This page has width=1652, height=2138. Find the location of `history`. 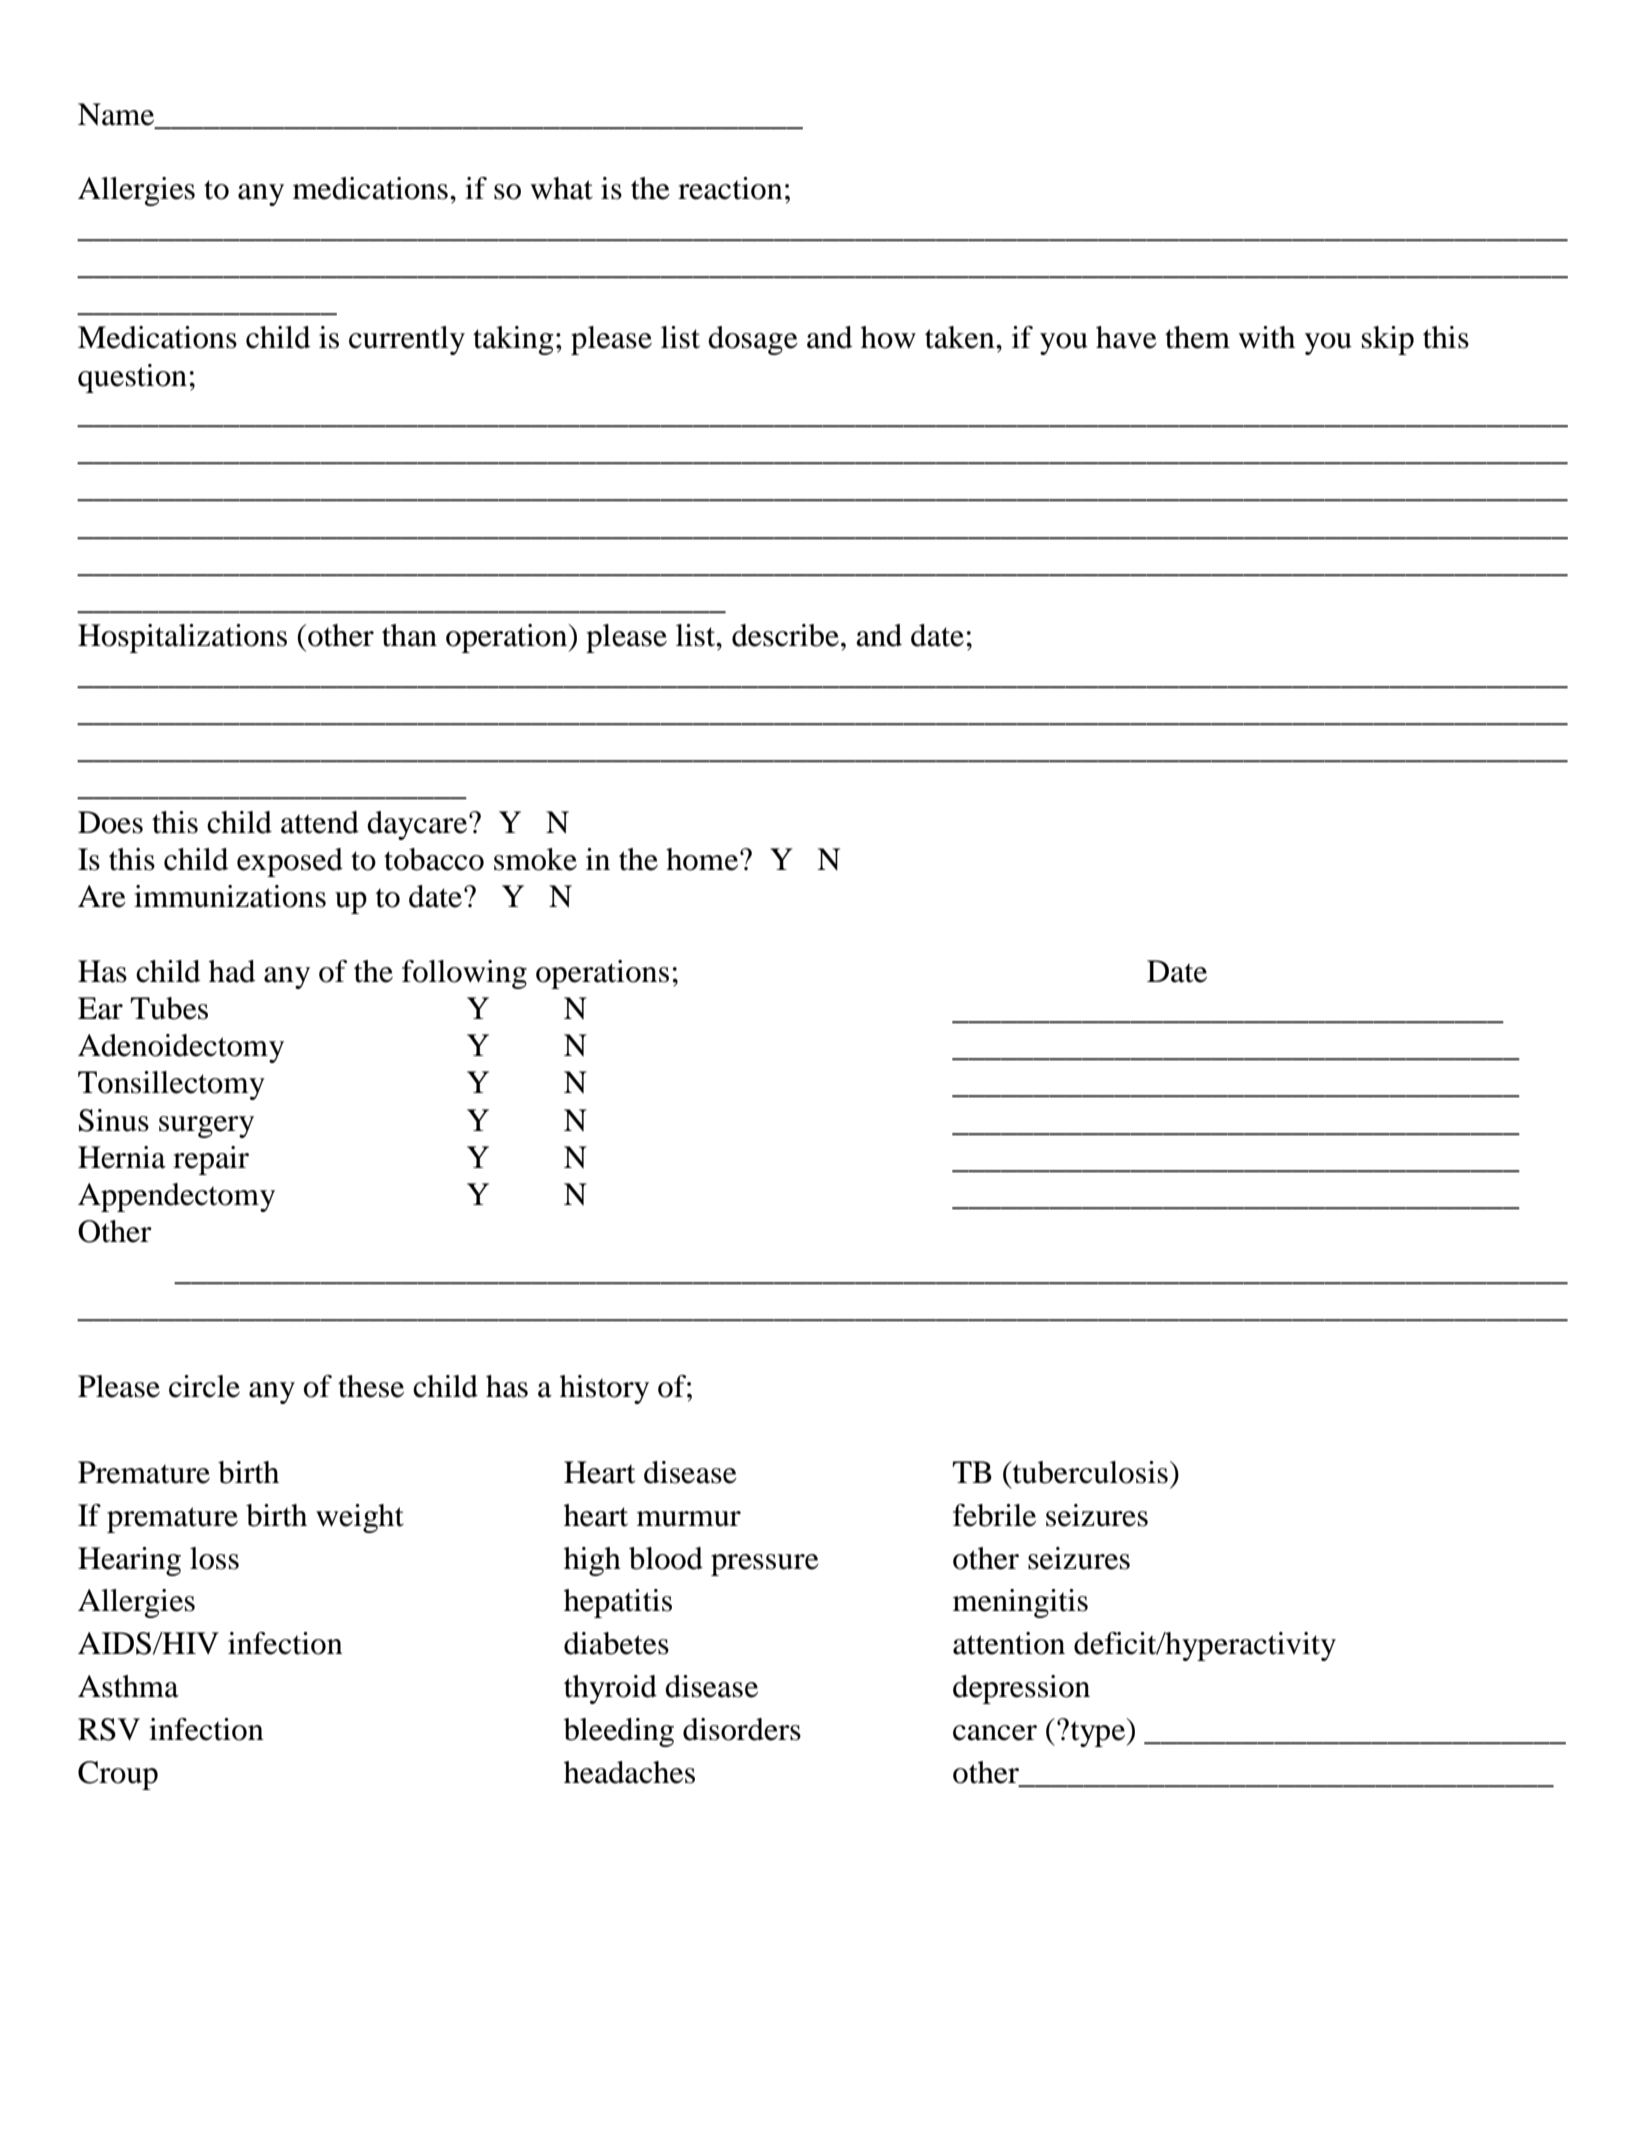

history is located at coordinates (604, 1389).
